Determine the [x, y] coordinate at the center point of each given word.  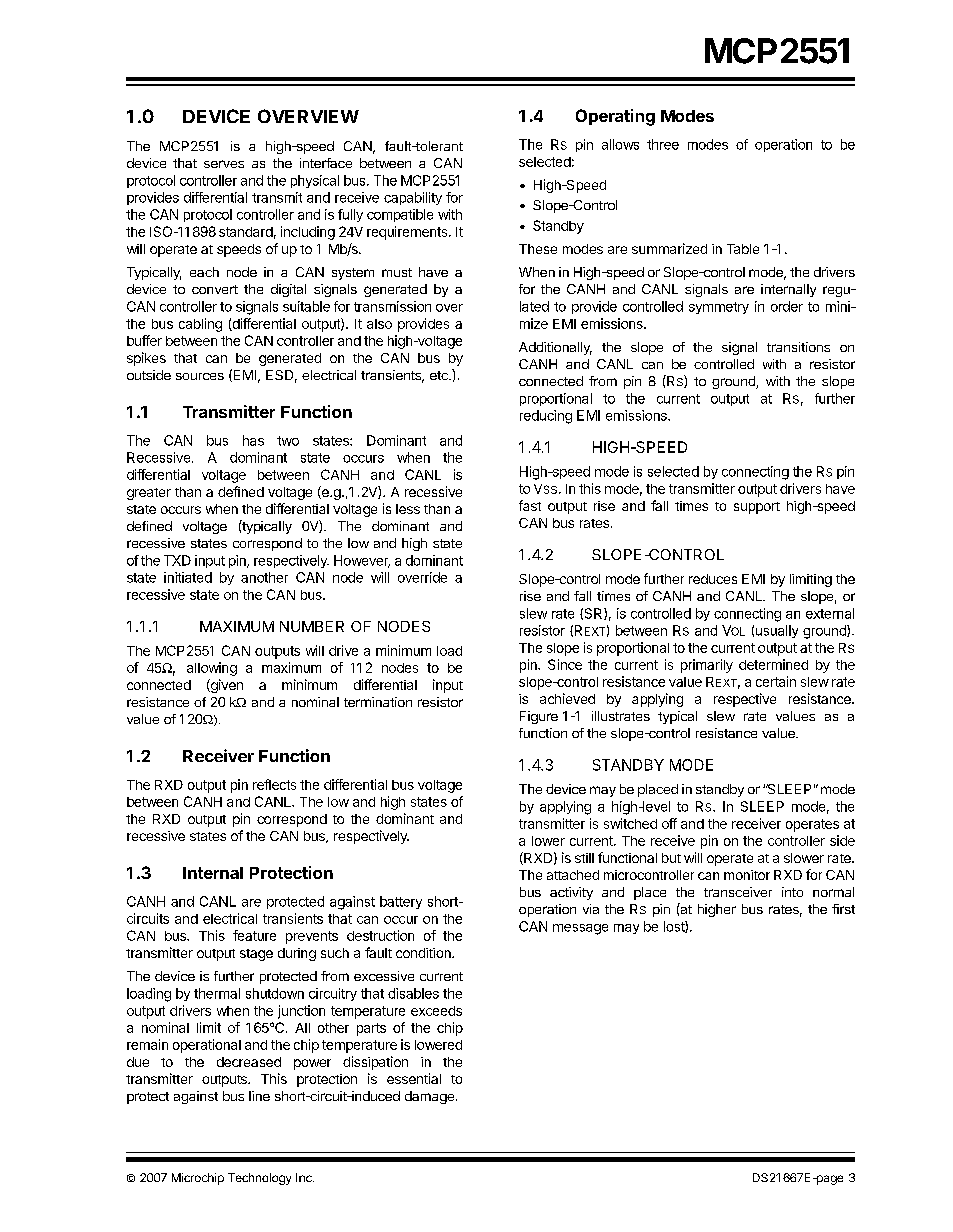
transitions [798, 347]
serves [224, 164]
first [843, 909]
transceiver [738, 892]
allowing [212, 669]
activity [571, 893]
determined [773, 664]
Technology [259, 1179]
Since [565, 664]
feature [254, 935]
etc [440, 375]
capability [413, 198]
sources [200, 376]
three [663, 144]
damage [429, 1097]
